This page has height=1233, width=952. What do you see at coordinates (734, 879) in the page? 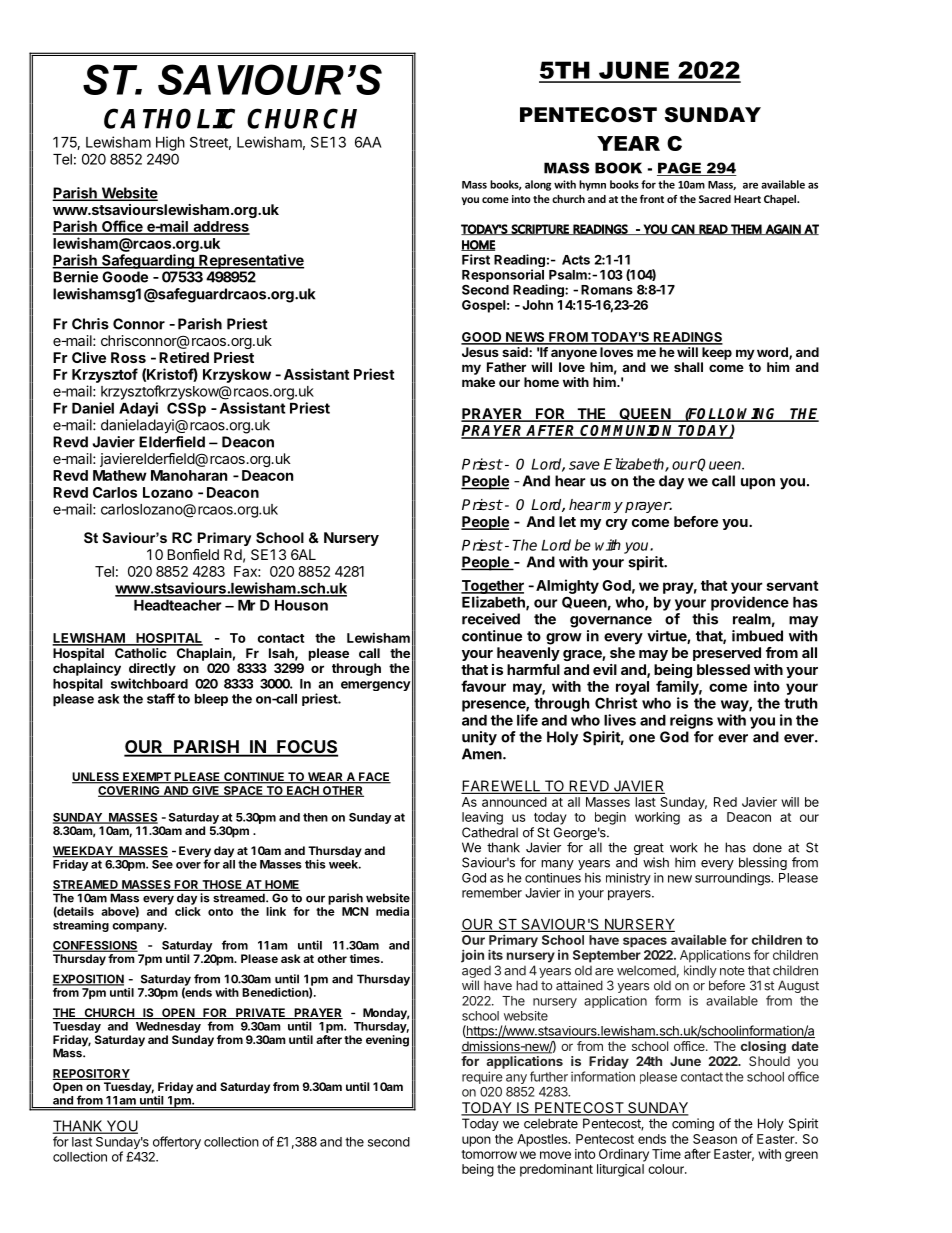
I see `surroundings` at bounding box center [734, 879].
